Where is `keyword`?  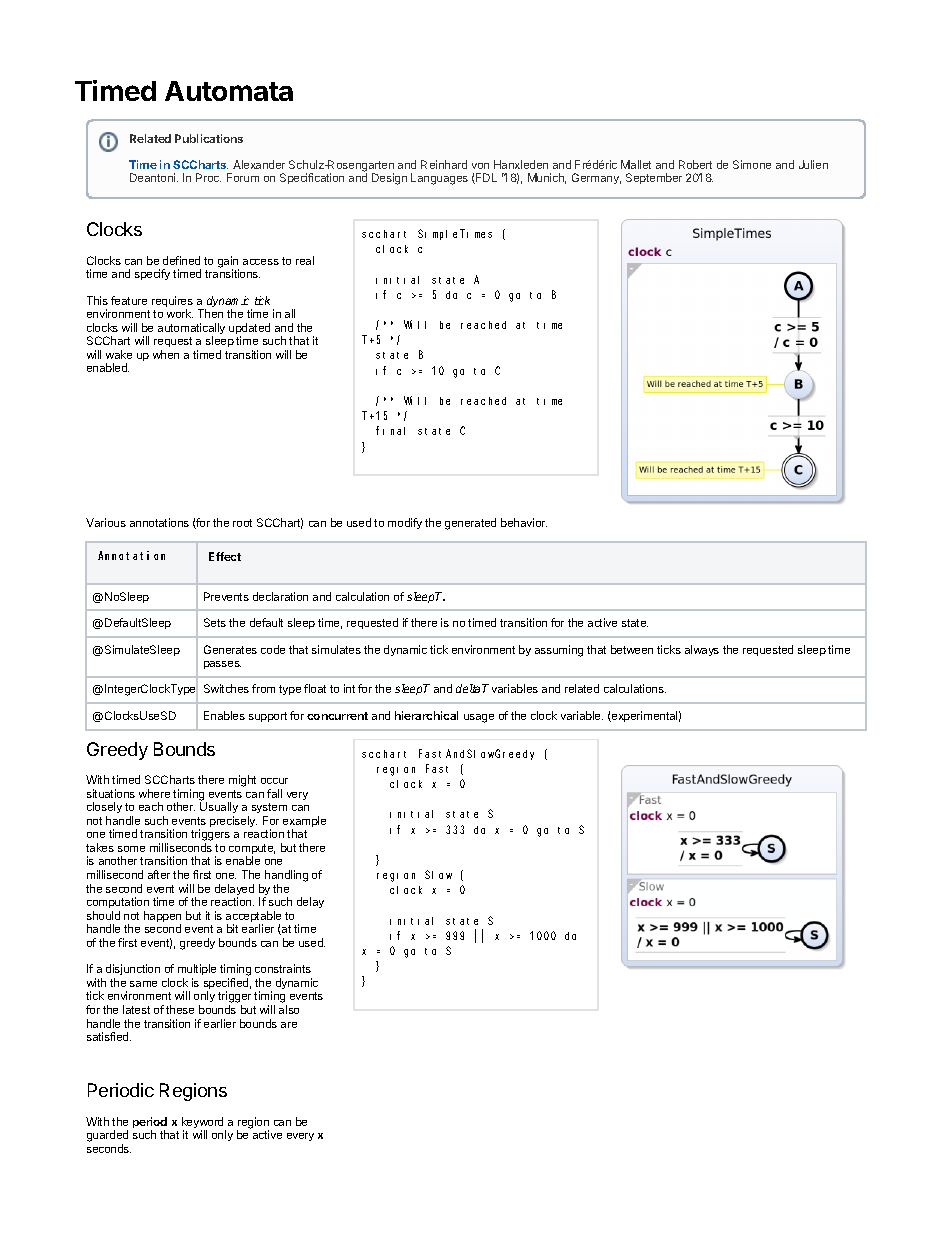
keyword is located at coordinates (204, 1124).
